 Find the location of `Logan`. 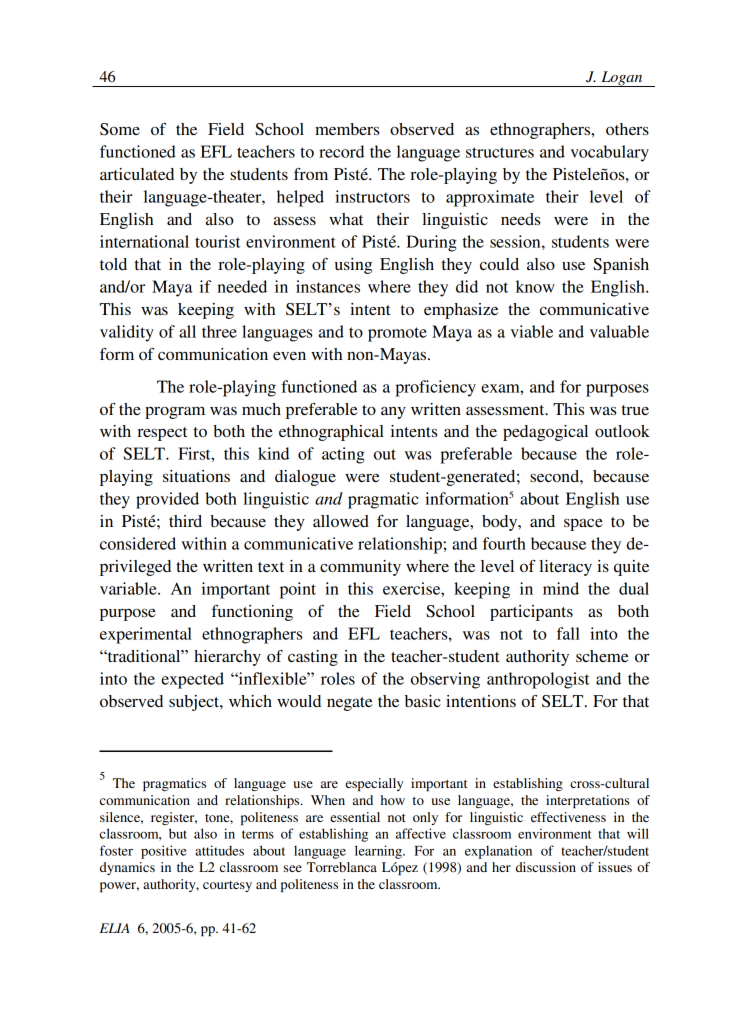

Logan is located at coordinates (622, 79).
